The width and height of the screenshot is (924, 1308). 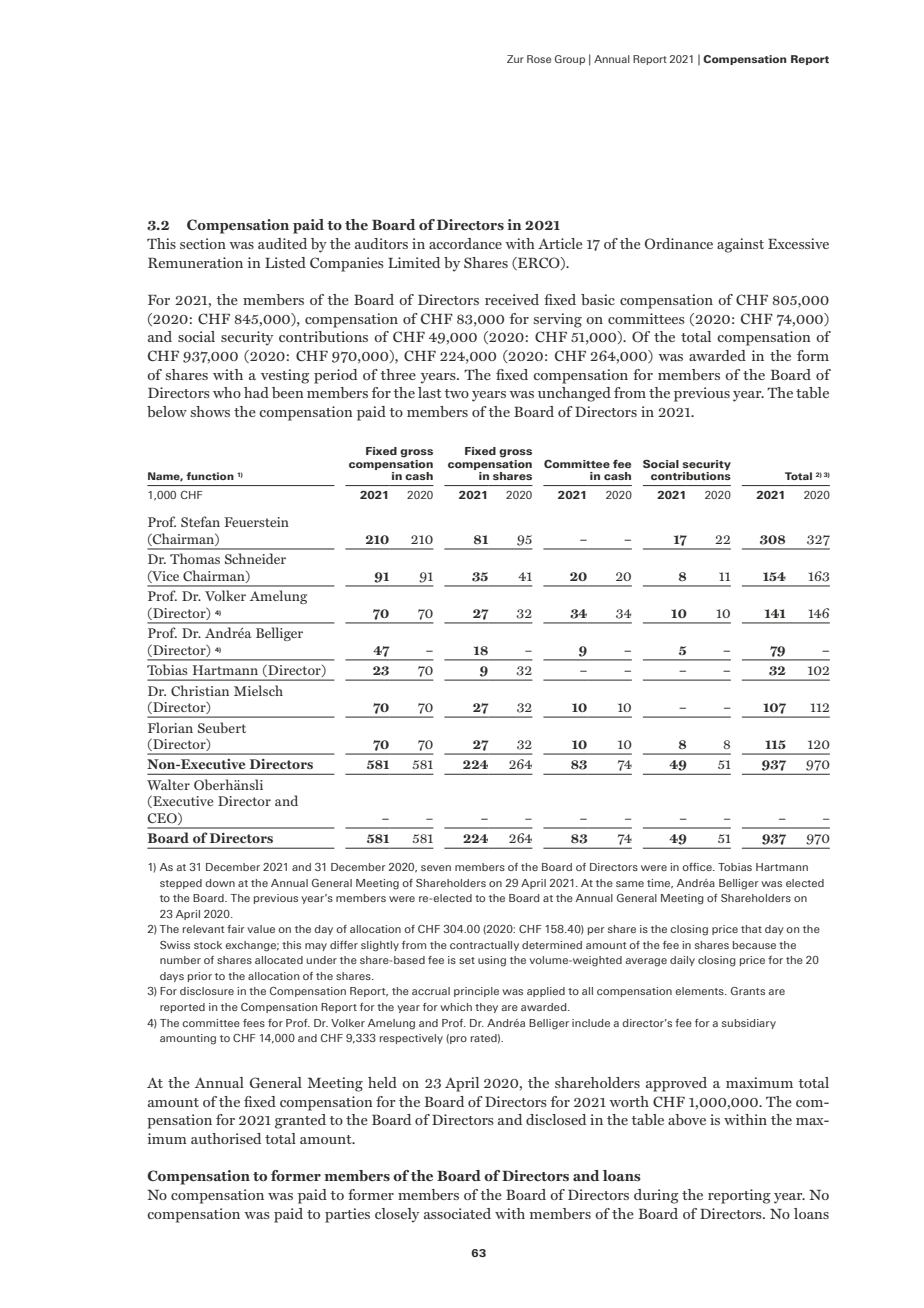 I want to click on granted, so click(x=300, y=1121).
